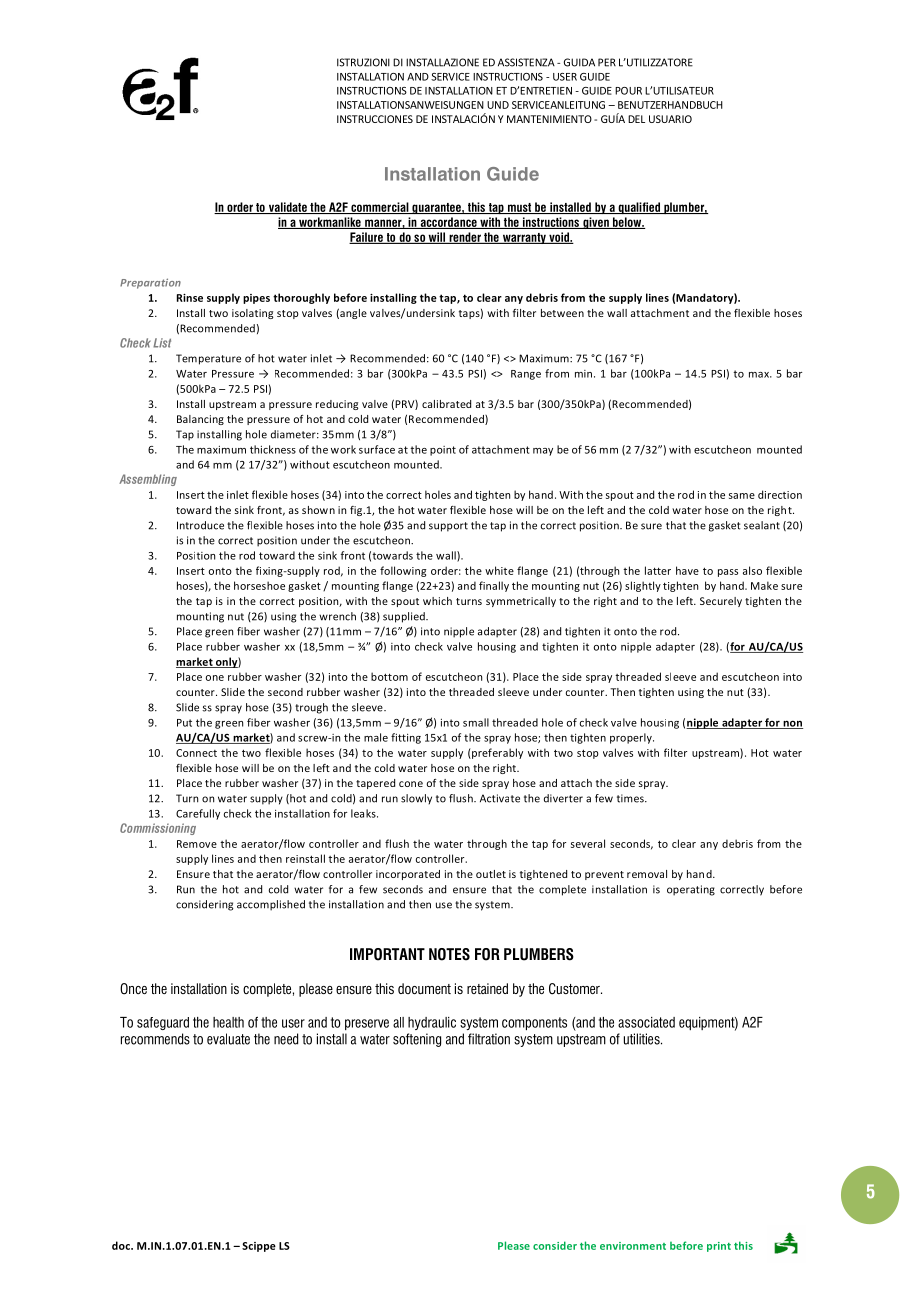 The height and width of the document is (1308, 924). Describe the element at coordinates (443, 451) in the document. I see `point` at that location.
